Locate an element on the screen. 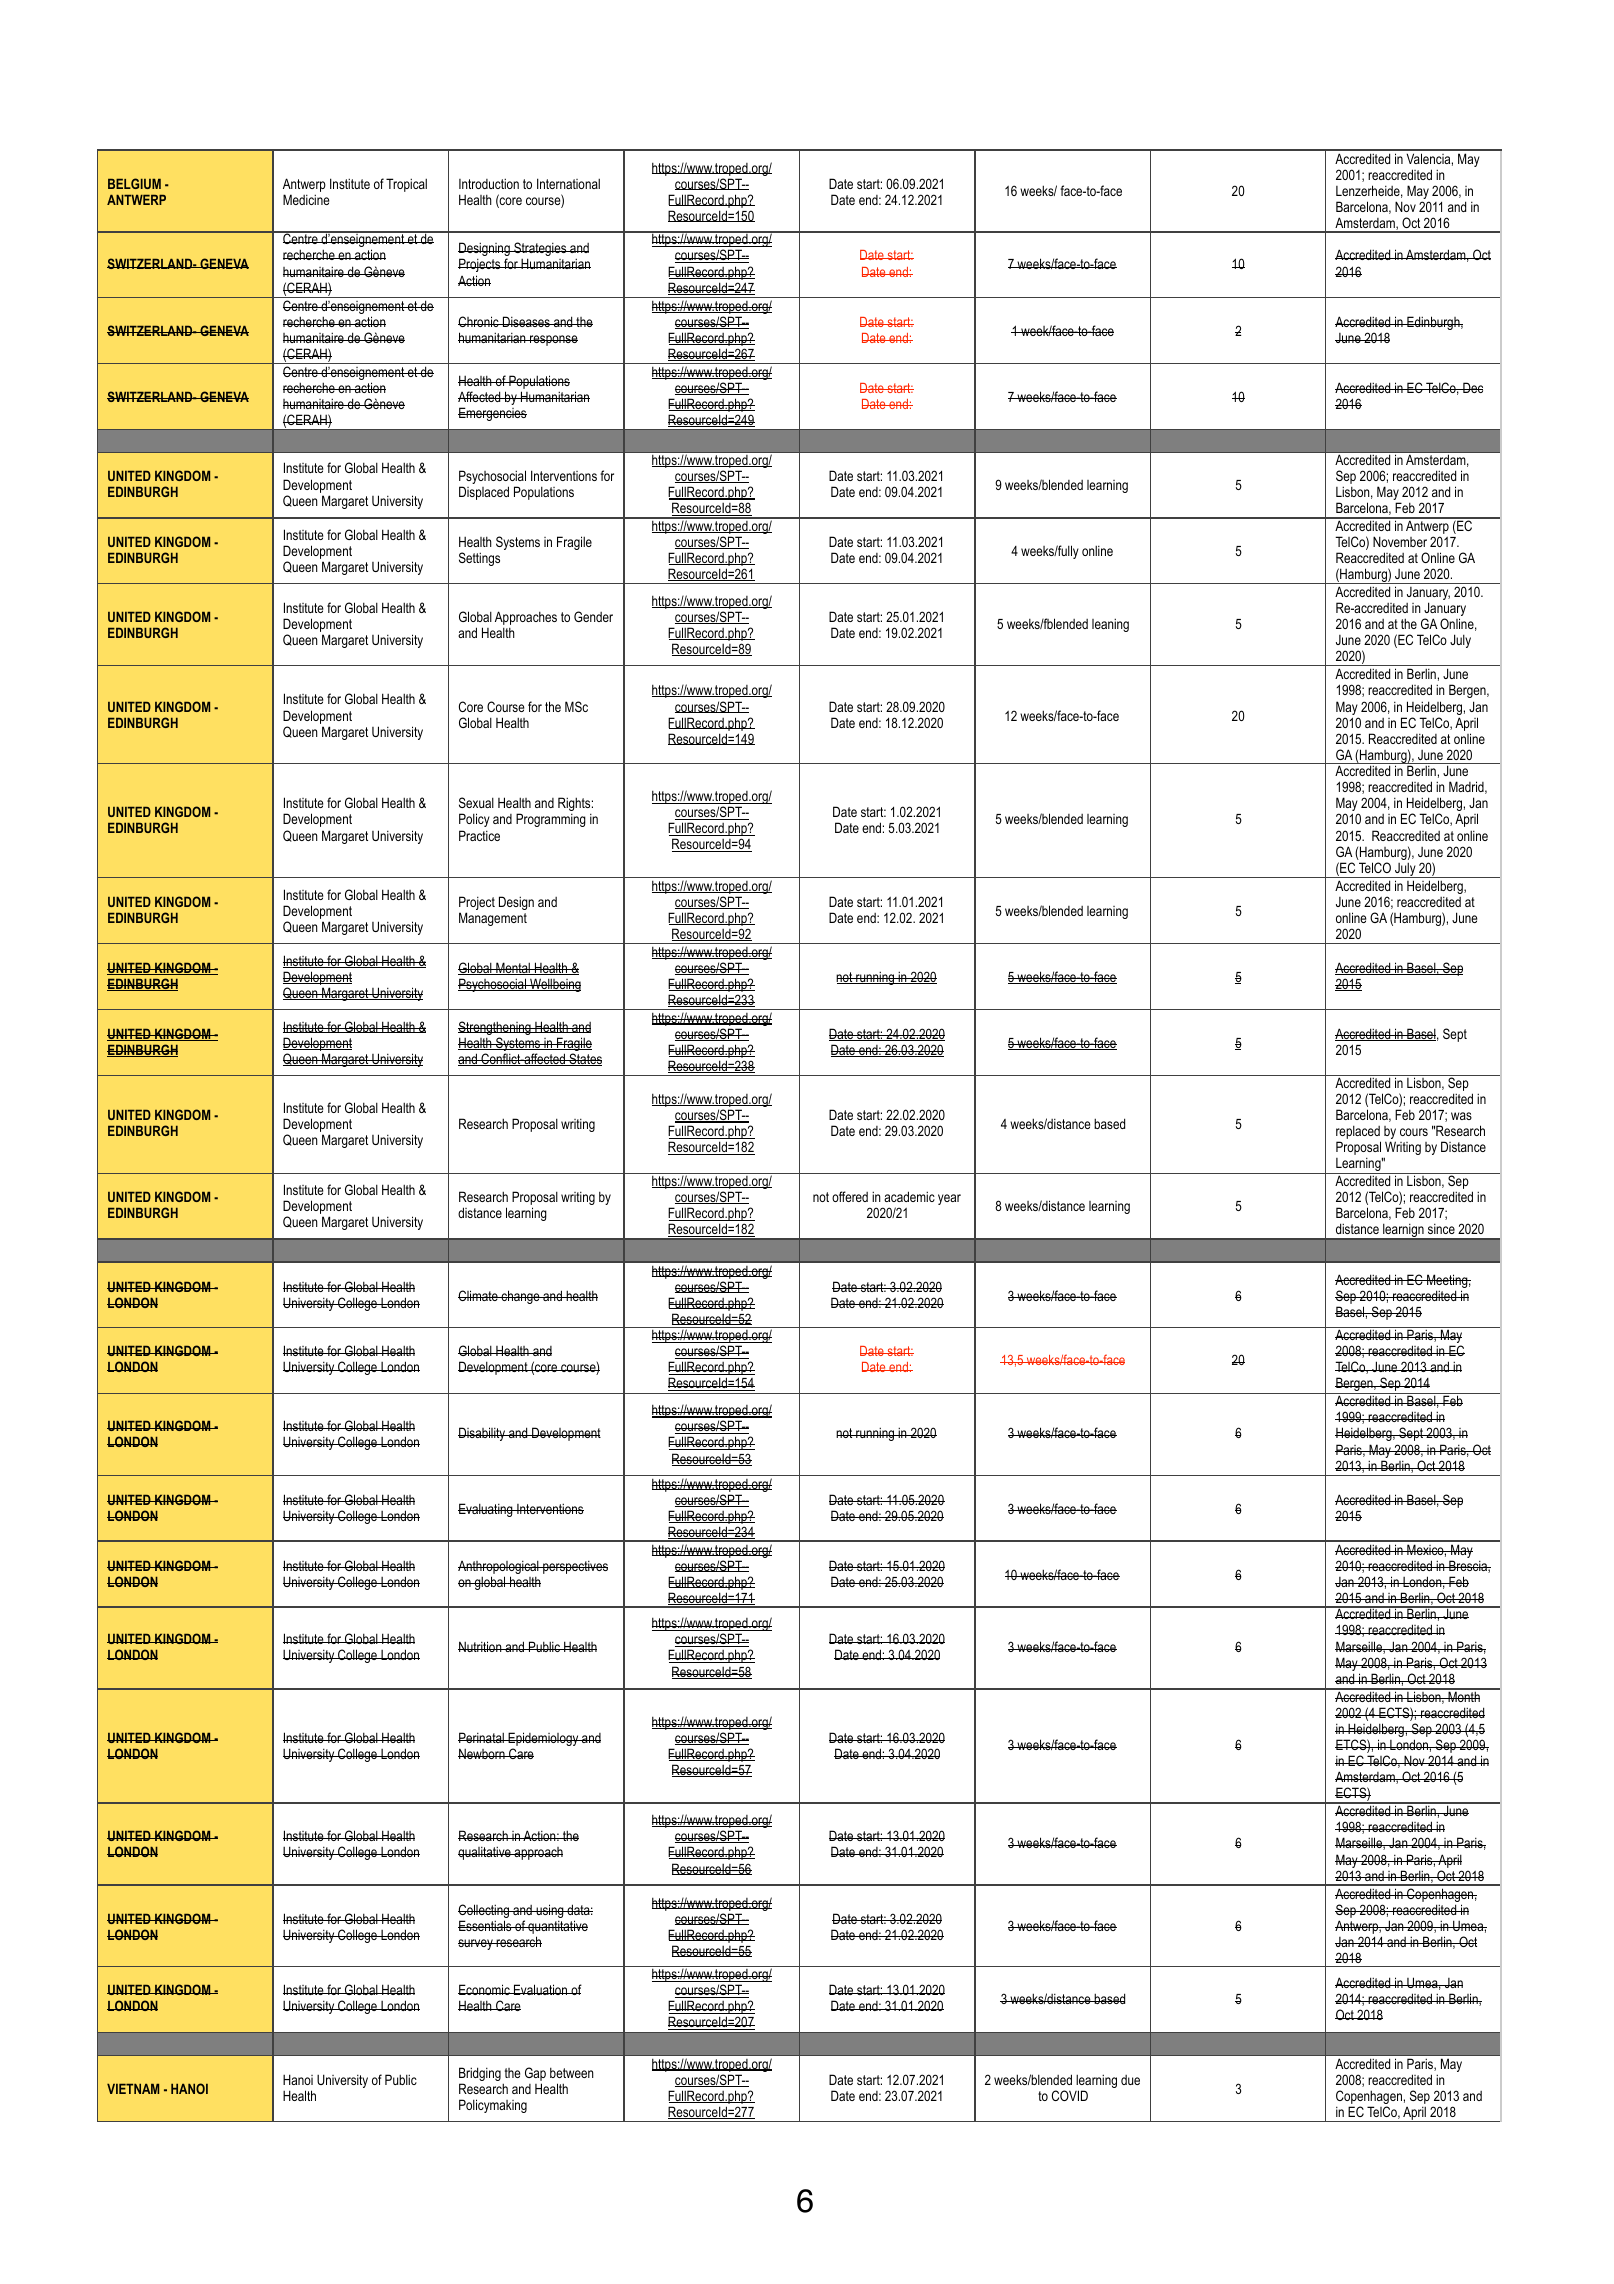  perspectives is located at coordinates (574, 1567).
